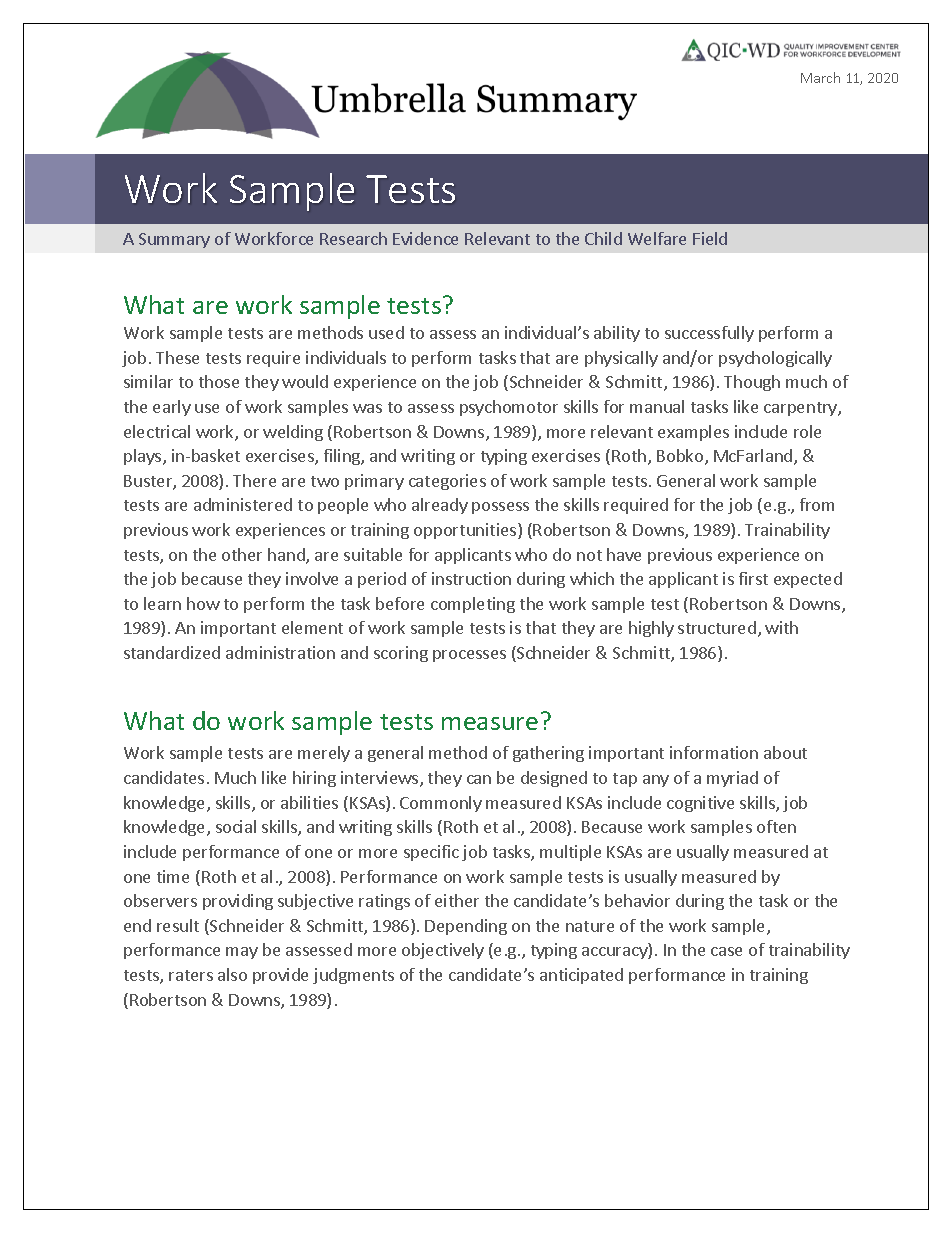 The height and width of the screenshot is (1233, 952). What do you see at coordinates (466, 531) in the screenshot?
I see `opportunities` at bounding box center [466, 531].
